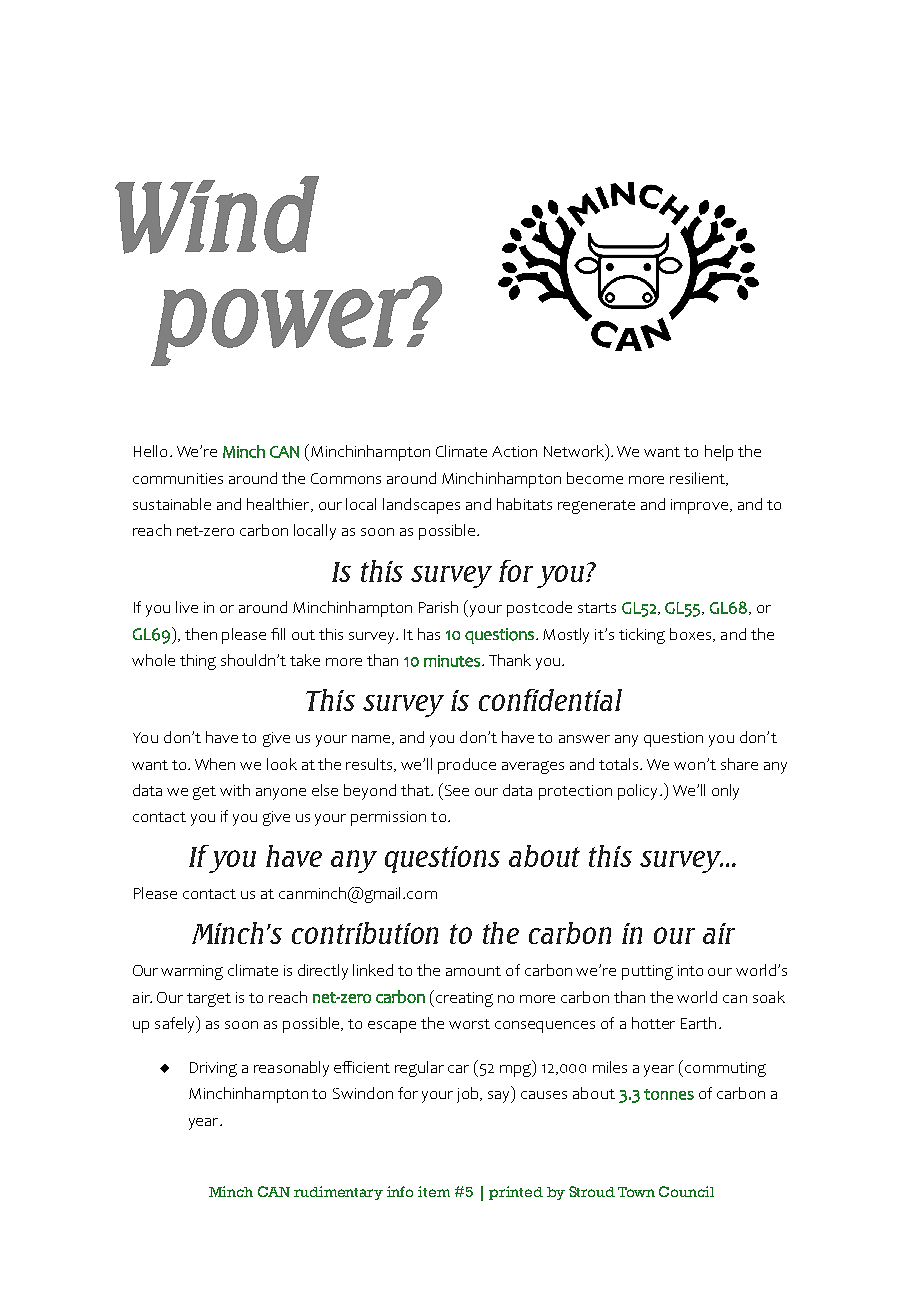 This document has width=924, height=1308. What do you see at coordinates (514, 451) in the document?
I see `Action` at bounding box center [514, 451].
